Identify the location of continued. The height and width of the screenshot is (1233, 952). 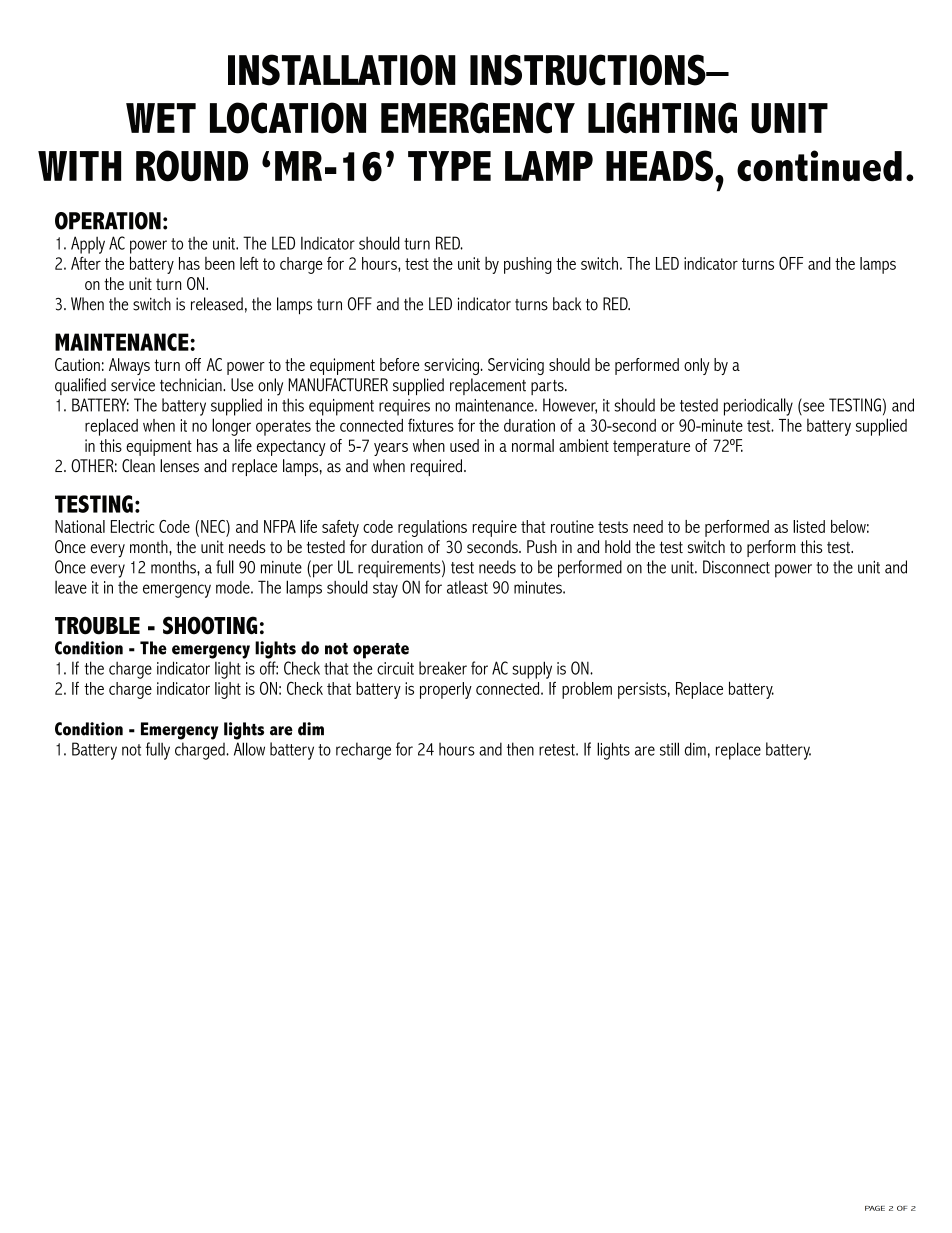
(819, 166).
